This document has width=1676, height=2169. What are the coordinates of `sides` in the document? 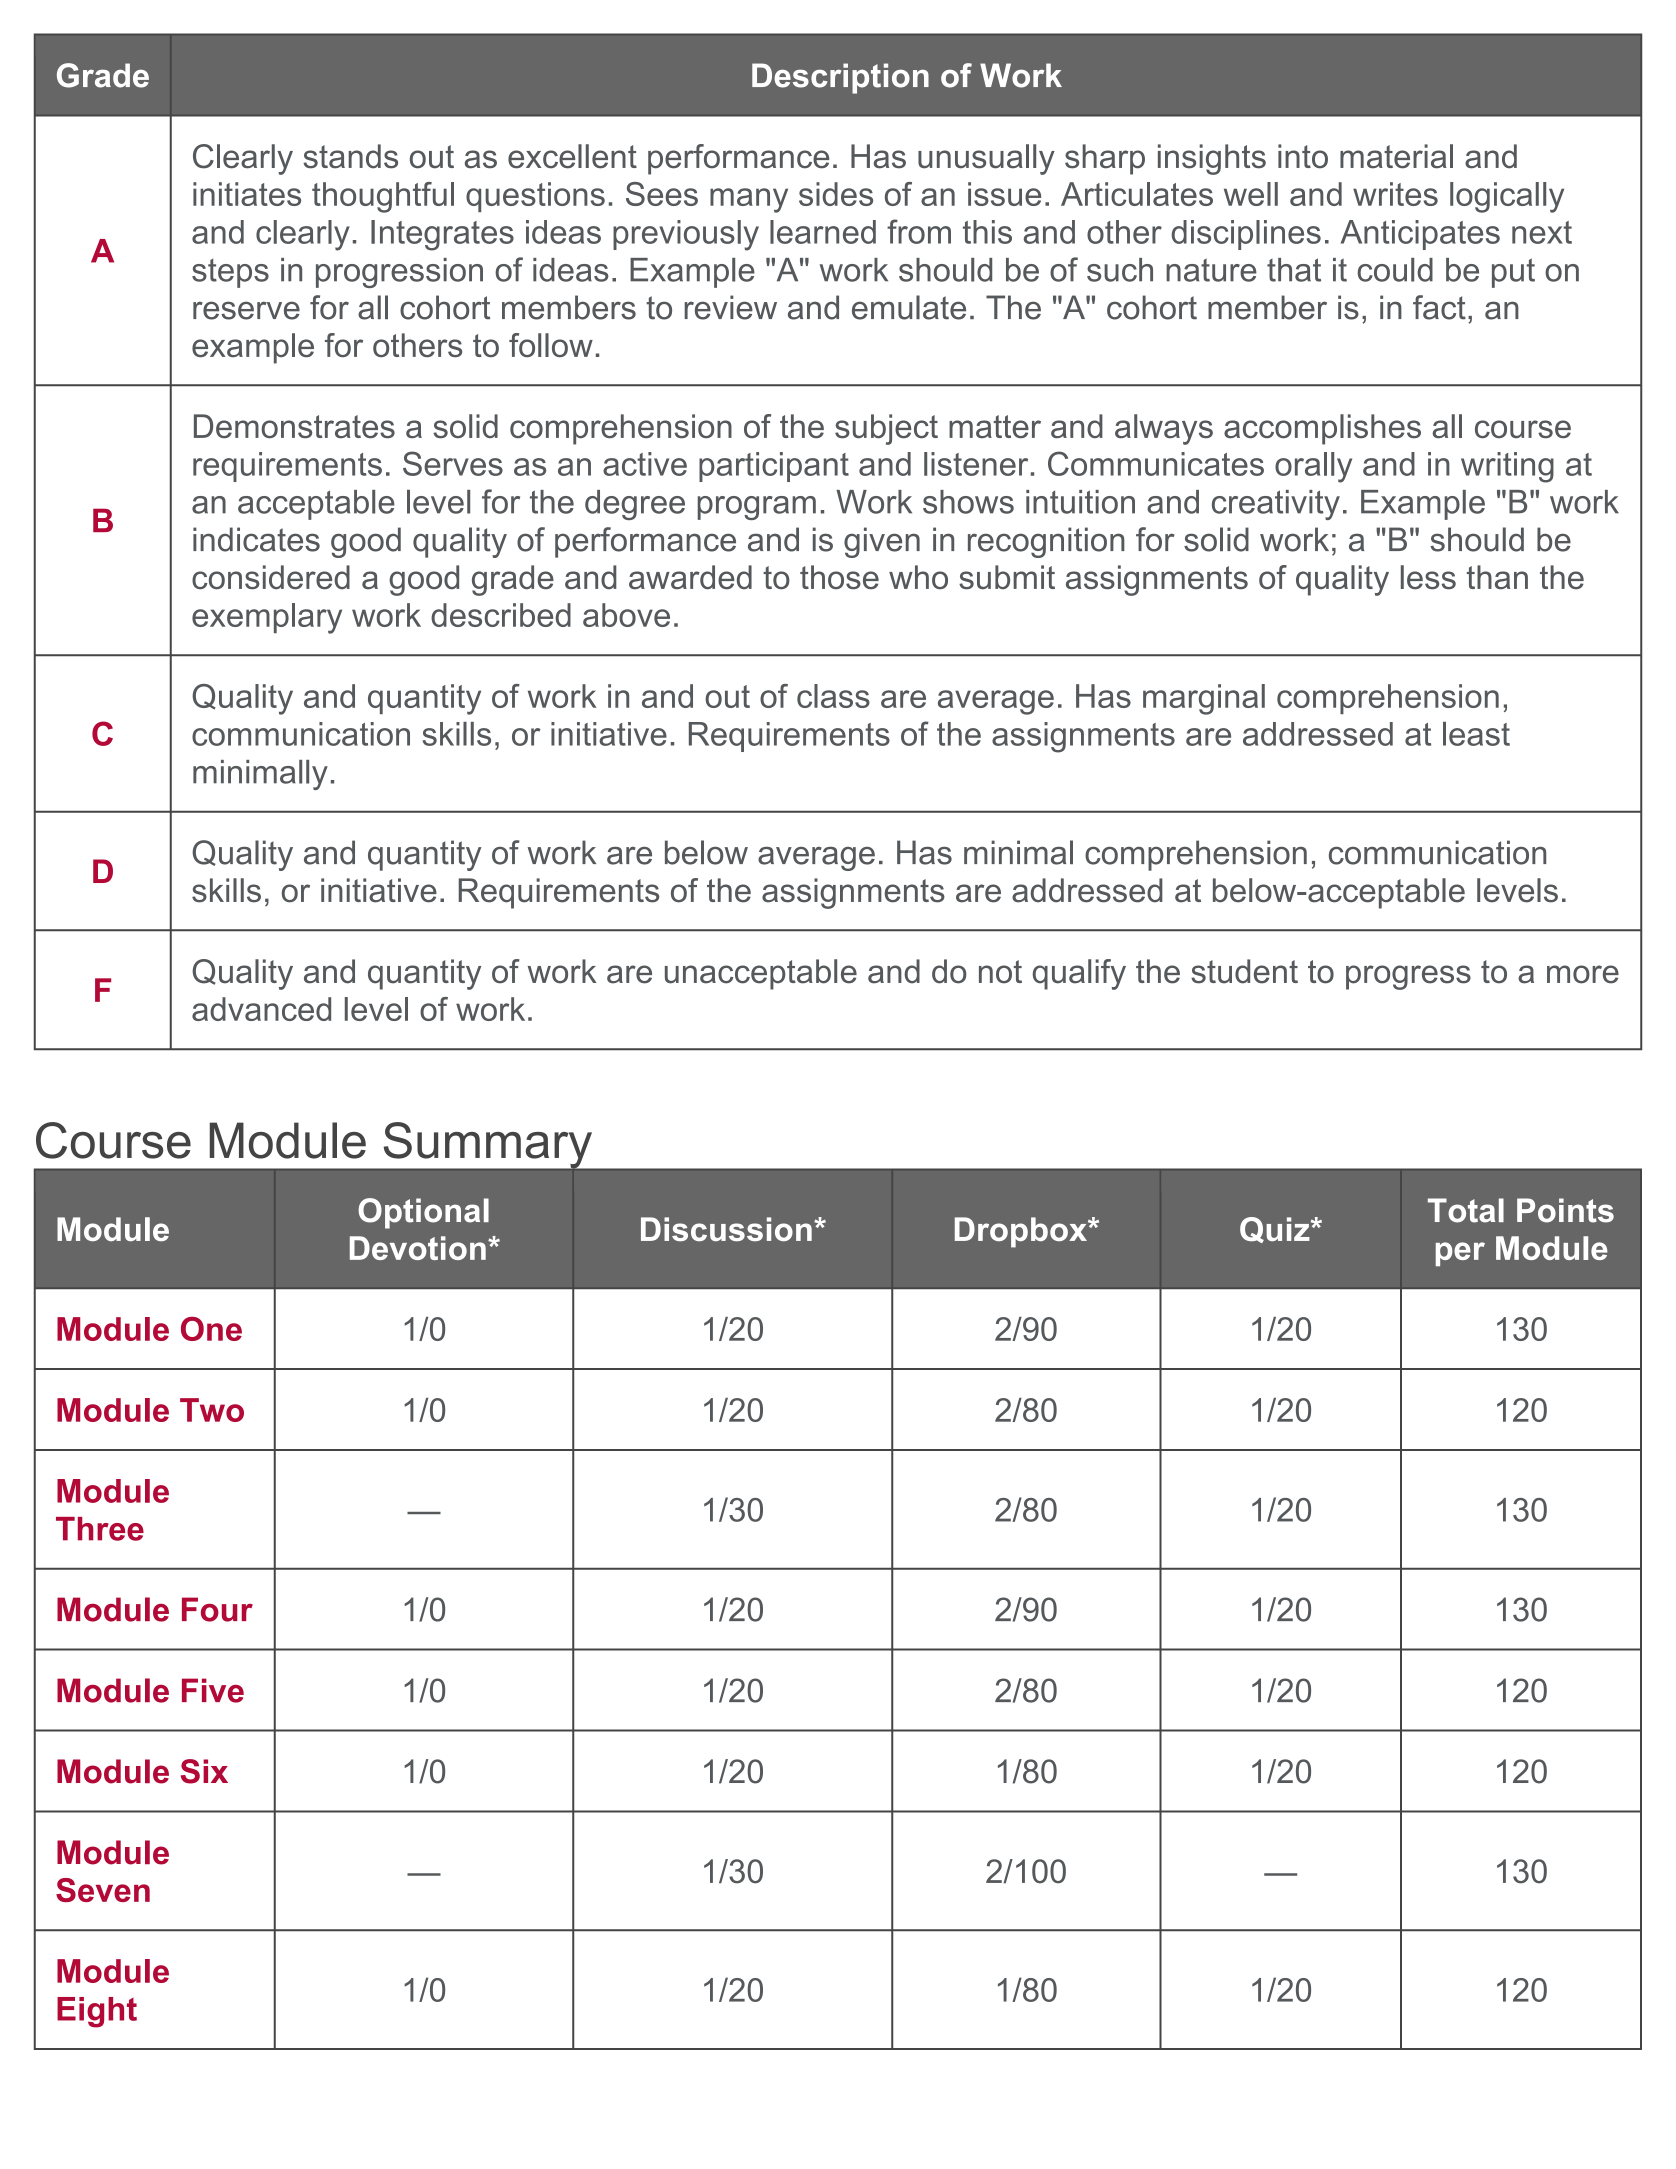 It's located at (836, 194).
